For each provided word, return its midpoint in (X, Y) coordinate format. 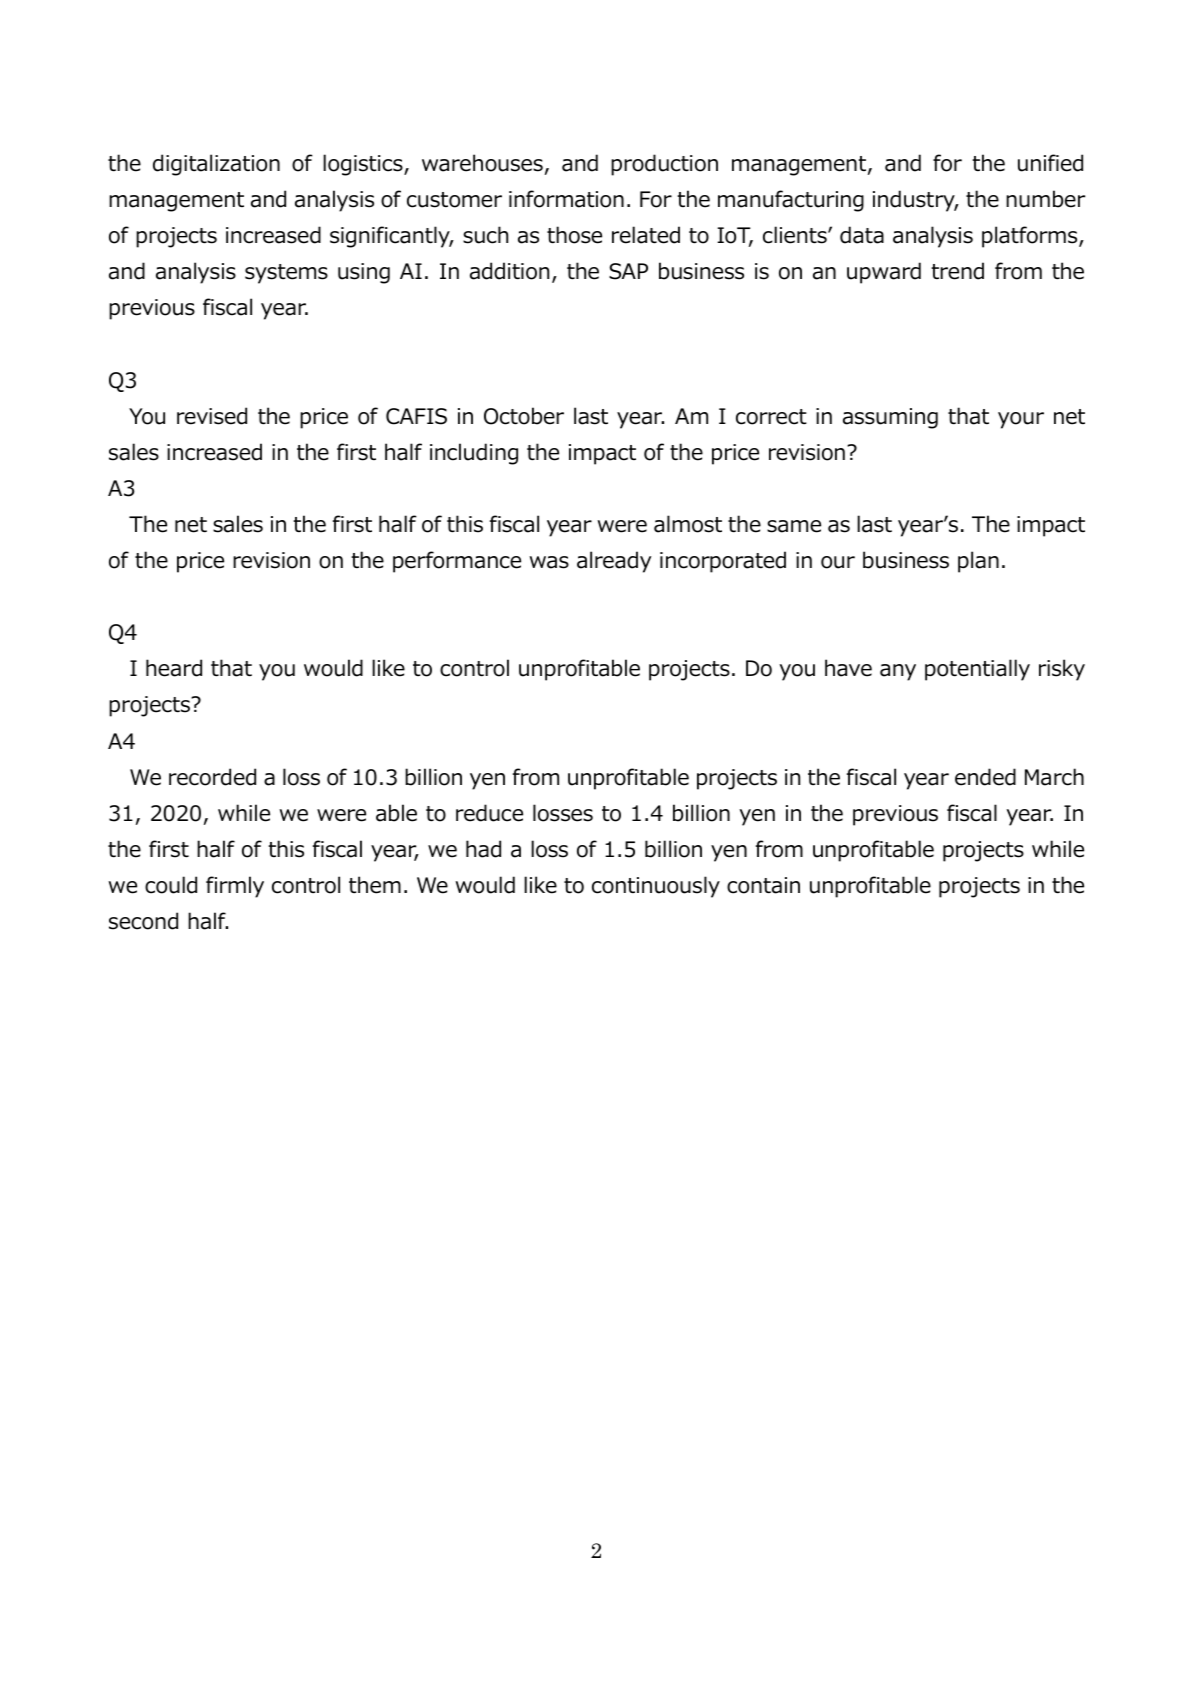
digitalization (216, 165)
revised (212, 416)
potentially (977, 670)
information (566, 199)
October (524, 416)
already (614, 562)
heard (174, 668)
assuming (890, 418)
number (1045, 199)
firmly (235, 887)
